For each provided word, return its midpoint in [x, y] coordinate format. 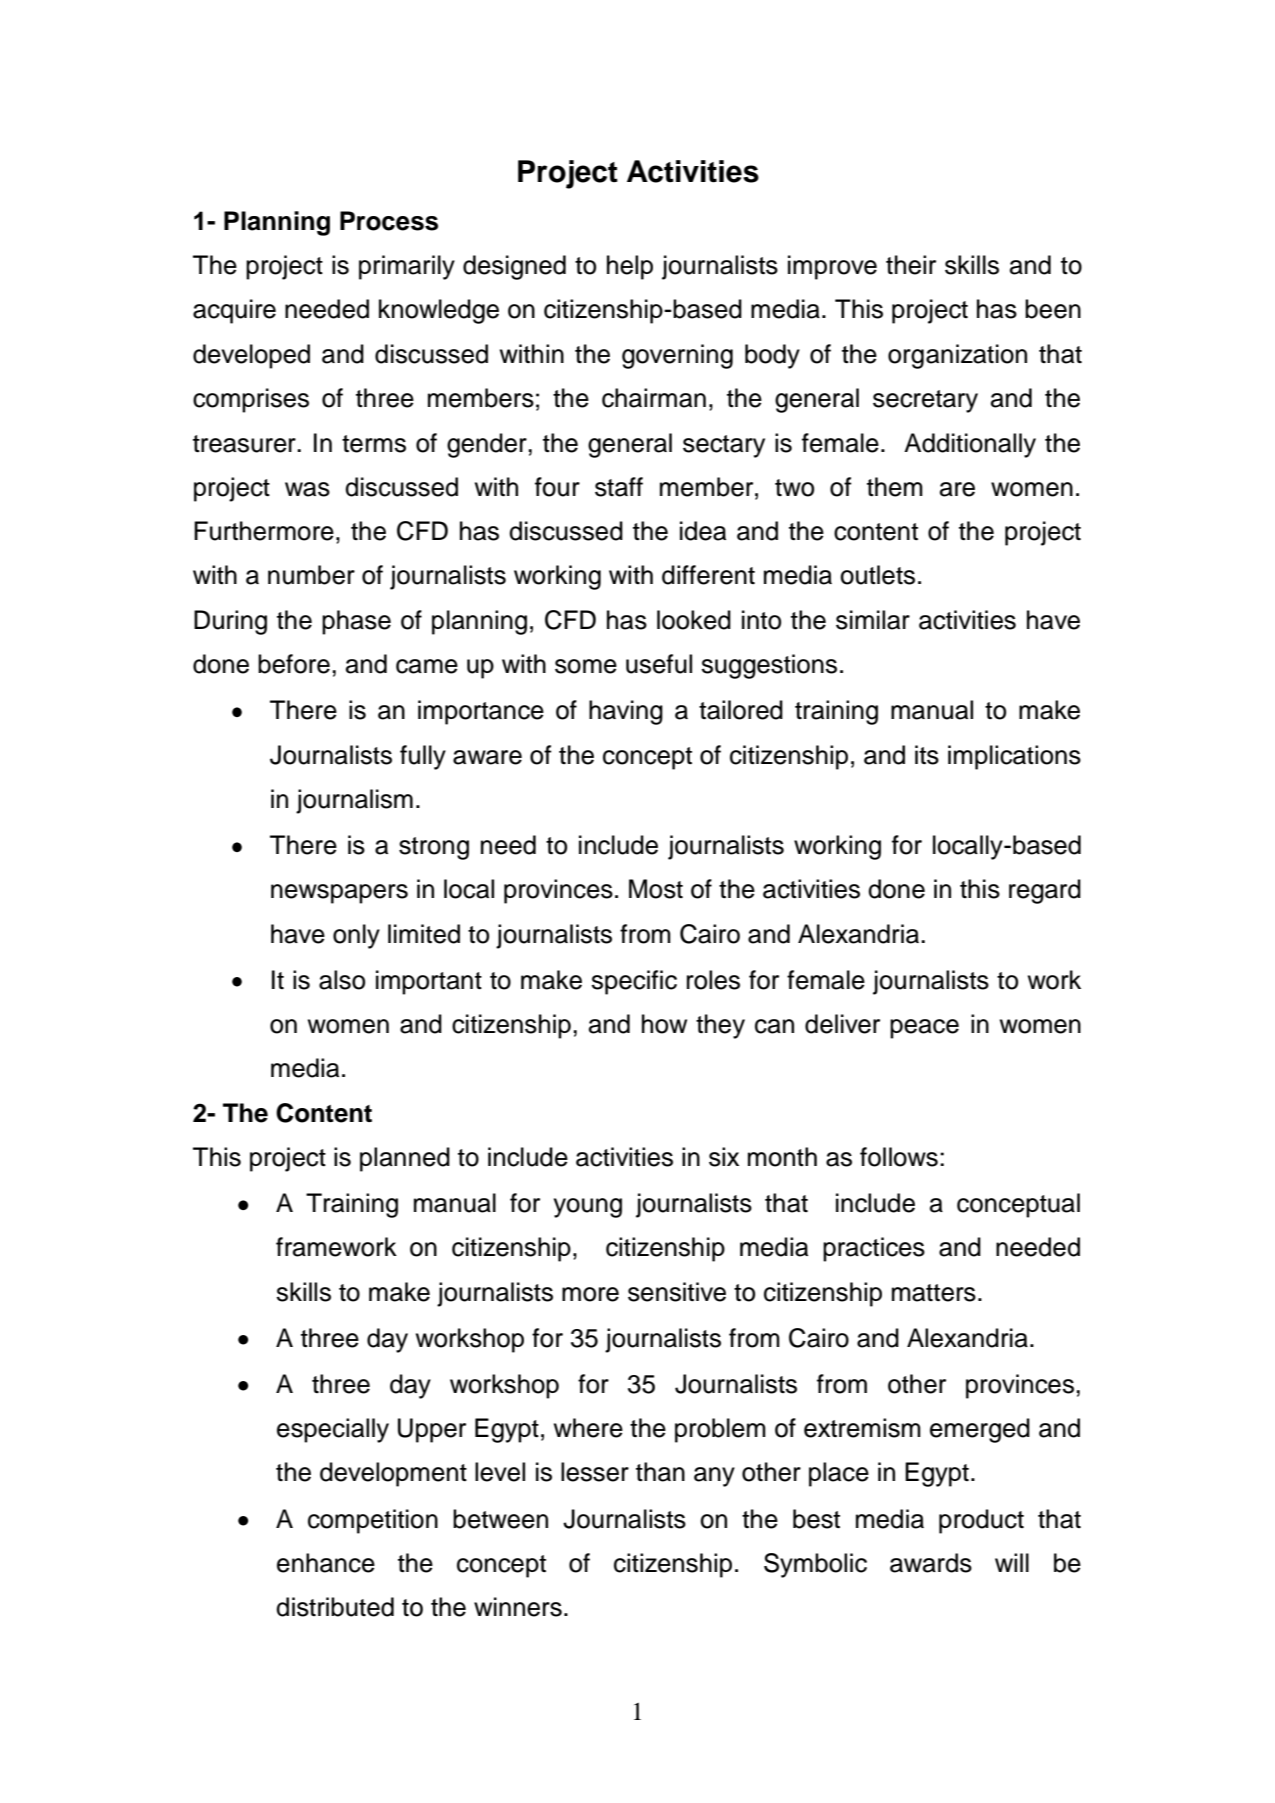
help [630, 267]
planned [405, 1159]
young [588, 1208]
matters [934, 1293]
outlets [877, 575]
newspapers [339, 894]
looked [694, 620]
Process [389, 221]
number [311, 575]
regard [1045, 891]
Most [656, 889]
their [911, 265]
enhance [326, 1563]
